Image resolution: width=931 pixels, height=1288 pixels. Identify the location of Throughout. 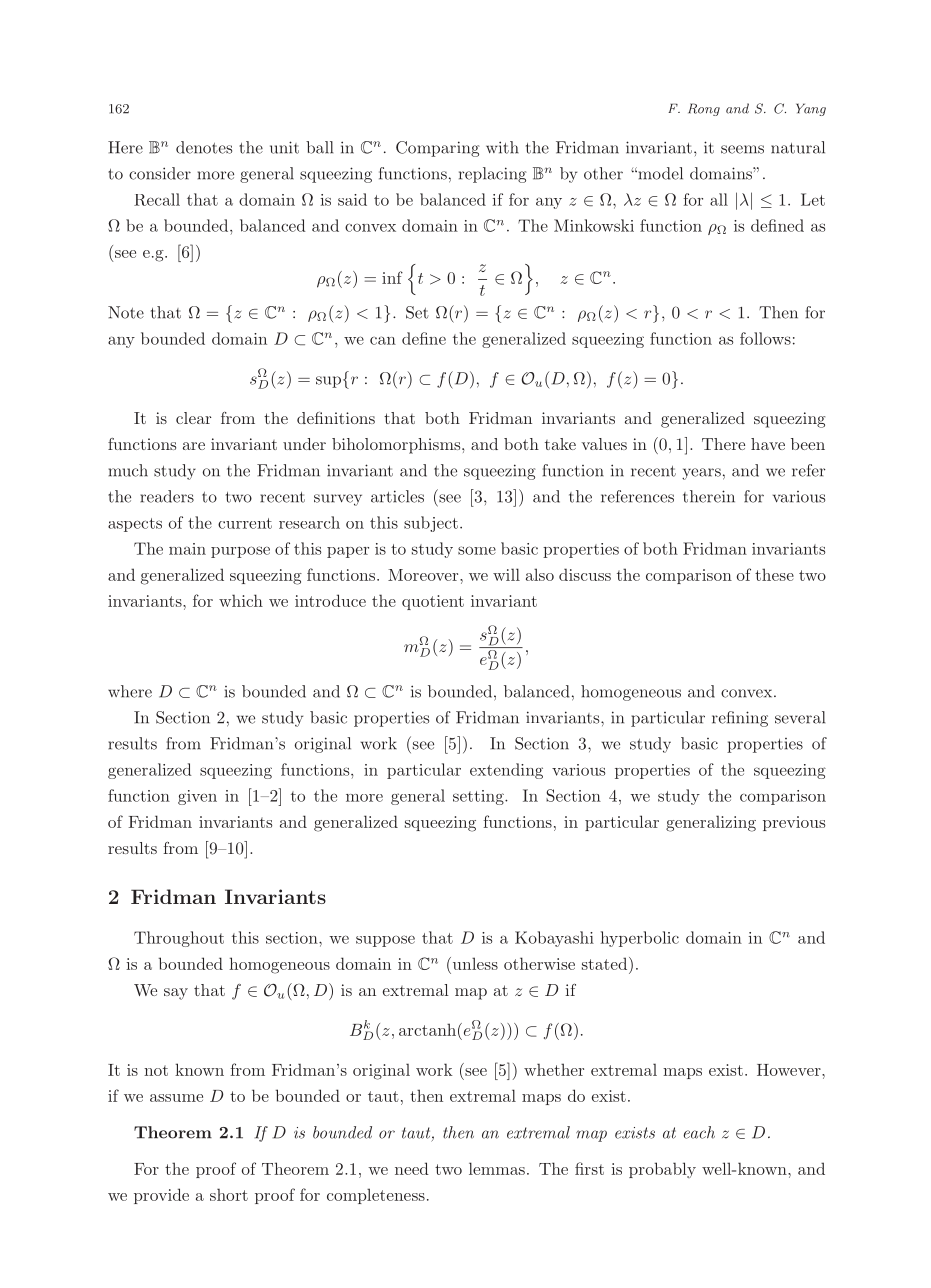
(179, 939).
